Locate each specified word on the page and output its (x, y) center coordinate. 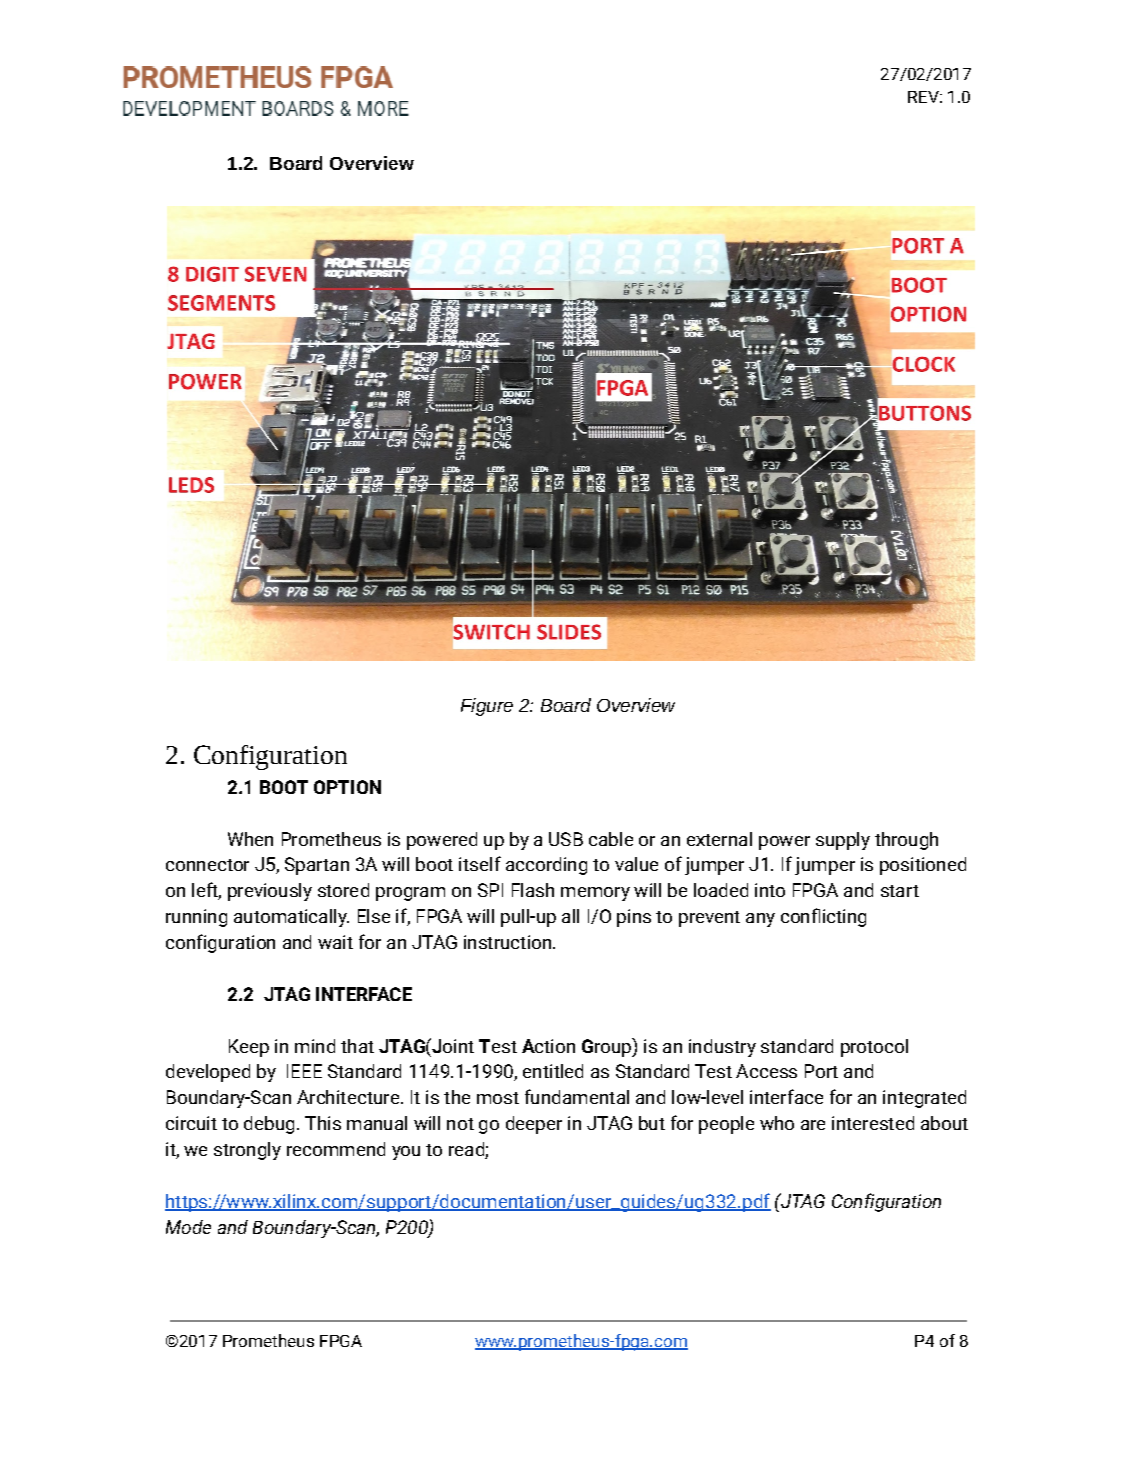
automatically (291, 918)
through (906, 841)
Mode (188, 1227)
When (250, 839)
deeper (534, 1125)
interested (873, 1123)
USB (566, 839)
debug (269, 1125)
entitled (553, 1071)
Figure (487, 707)
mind (315, 1046)
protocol (874, 1048)
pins (634, 918)
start (900, 891)
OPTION (347, 787)
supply (843, 841)
